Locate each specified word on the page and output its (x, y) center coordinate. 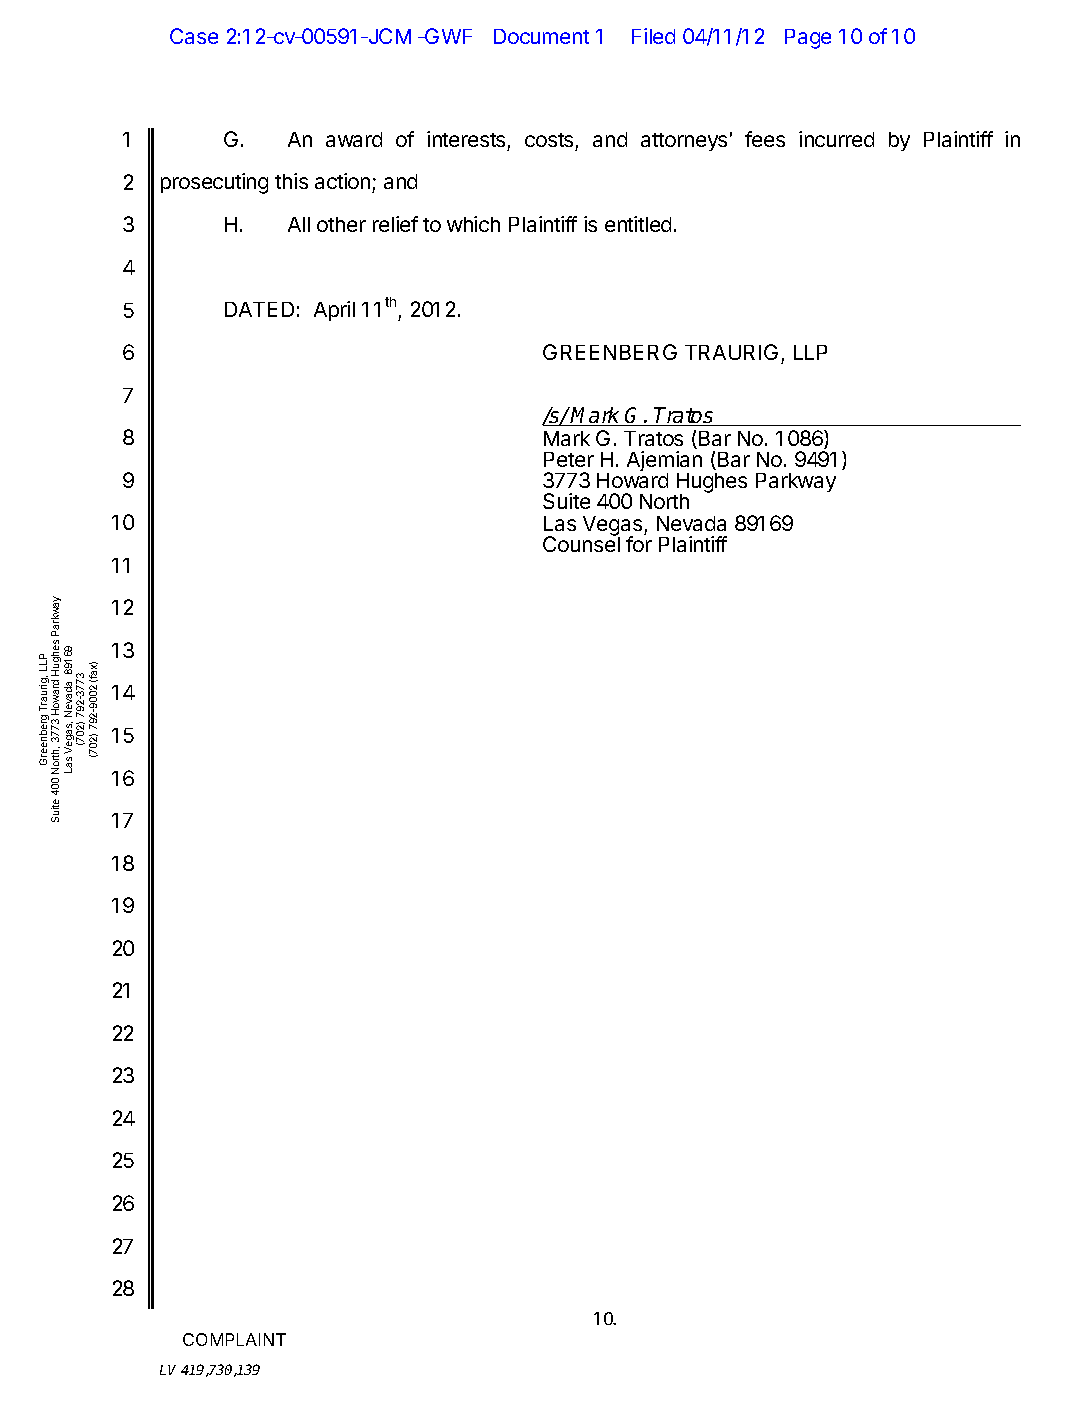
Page (808, 39)
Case (194, 36)
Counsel (581, 543)
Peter (569, 459)
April (334, 311)
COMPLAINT (234, 1339)
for (639, 543)
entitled (638, 224)
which (473, 224)
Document (541, 36)
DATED (259, 309)
